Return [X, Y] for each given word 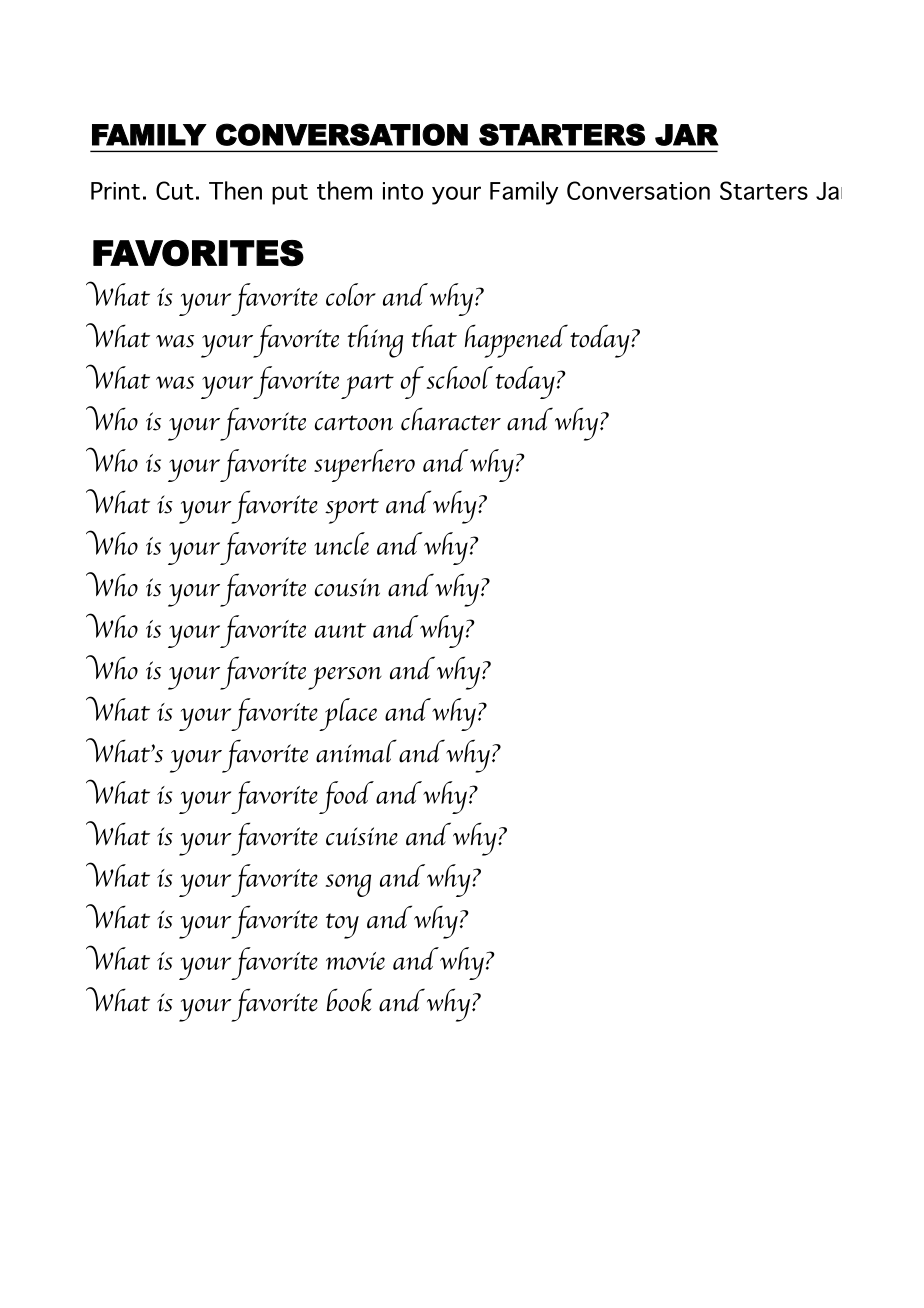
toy [342, 926]
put [290, 194]
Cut [175, 190]
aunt [340, 630]
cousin [347, 587]
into [403, 191]
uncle [341, 543]
